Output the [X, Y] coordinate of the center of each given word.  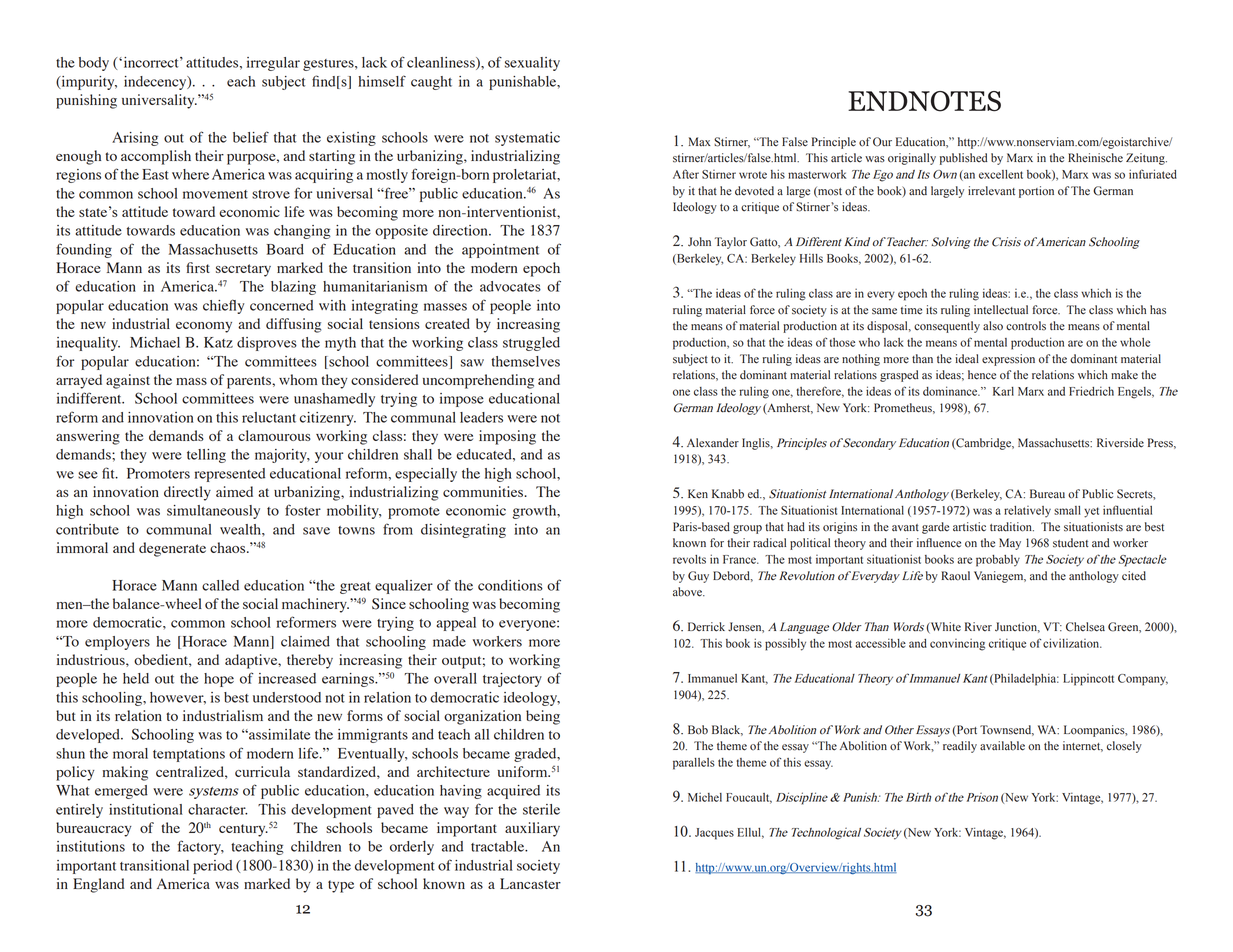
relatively [1027, 512]
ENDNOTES [924, 101]
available [1002, 746]
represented [230, 475]
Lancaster [530, 883]
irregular [273, 64]
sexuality [532, 64]
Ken [698, 494]
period [212, 867]
